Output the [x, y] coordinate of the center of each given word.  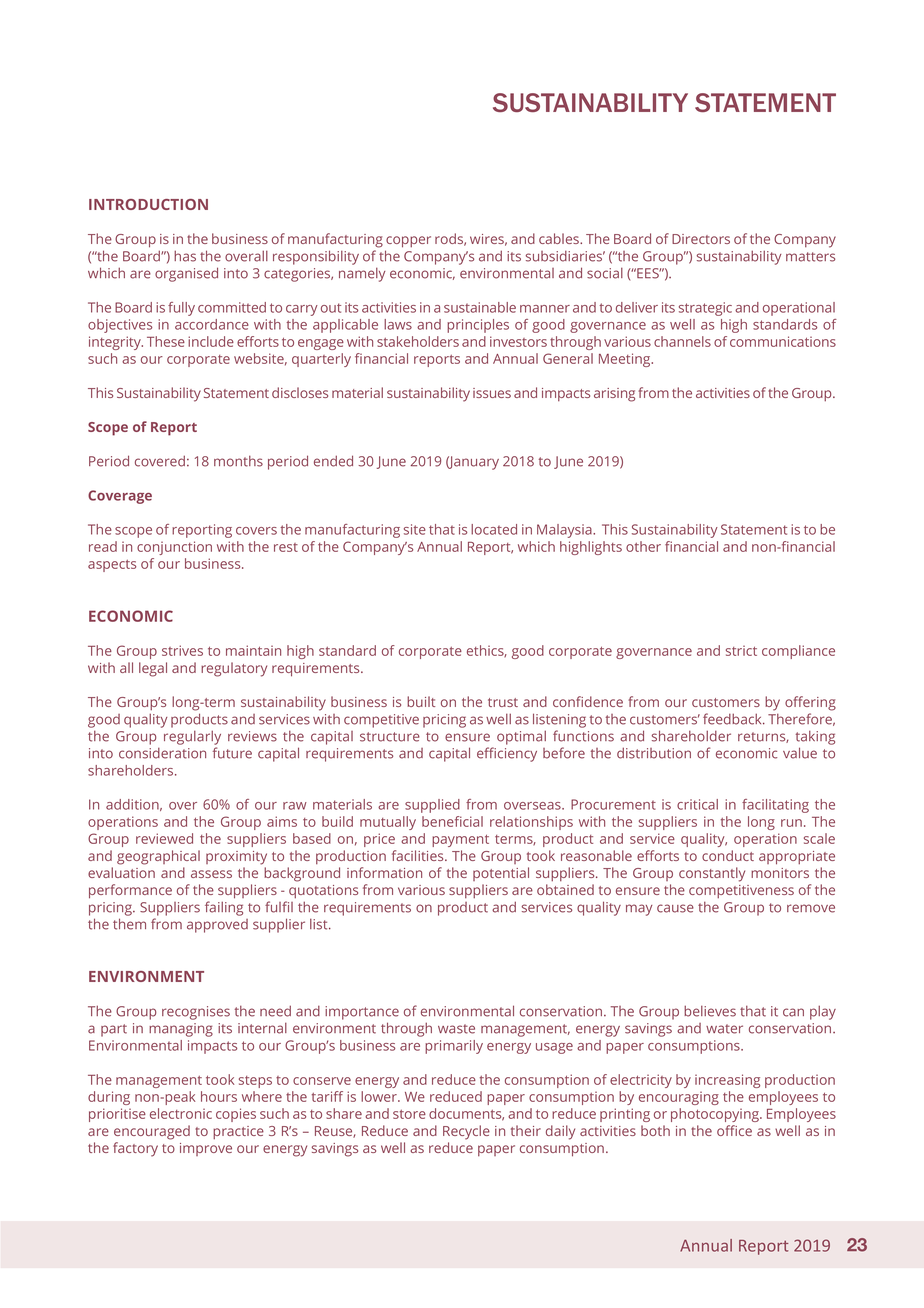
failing [224, 908]
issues [492, 393]
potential [501, 874]
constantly [712, 874]
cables [560, 238]
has [185, 256]
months [238, 461]
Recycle [466, 1132]
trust [503, 702]
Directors [701, 239]
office [734, 1130]
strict [741, 650]
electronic [181, 1113]
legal [153, 669]
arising [614, 395]
